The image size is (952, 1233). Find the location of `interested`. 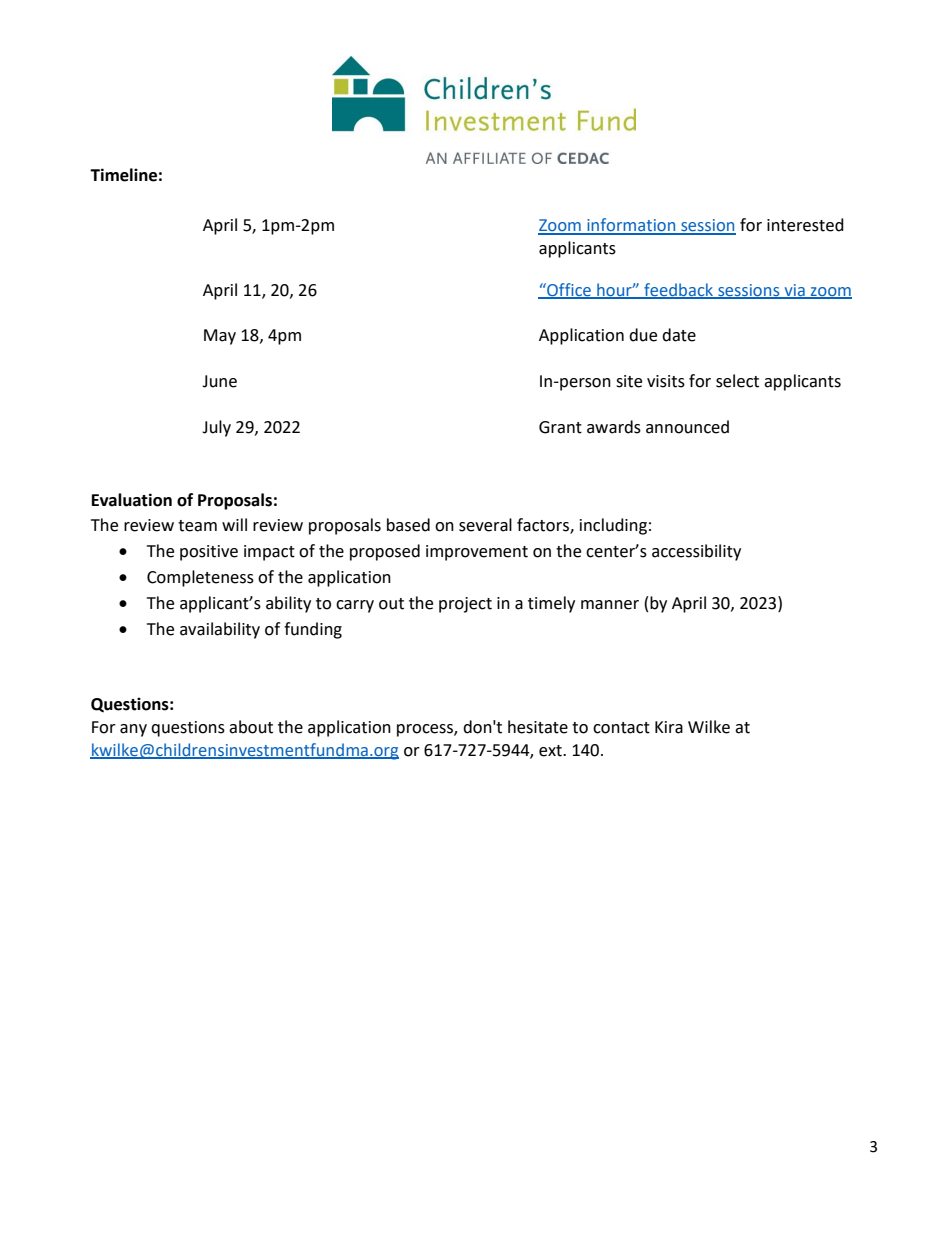

interested is located at coordinates (805, 225).
